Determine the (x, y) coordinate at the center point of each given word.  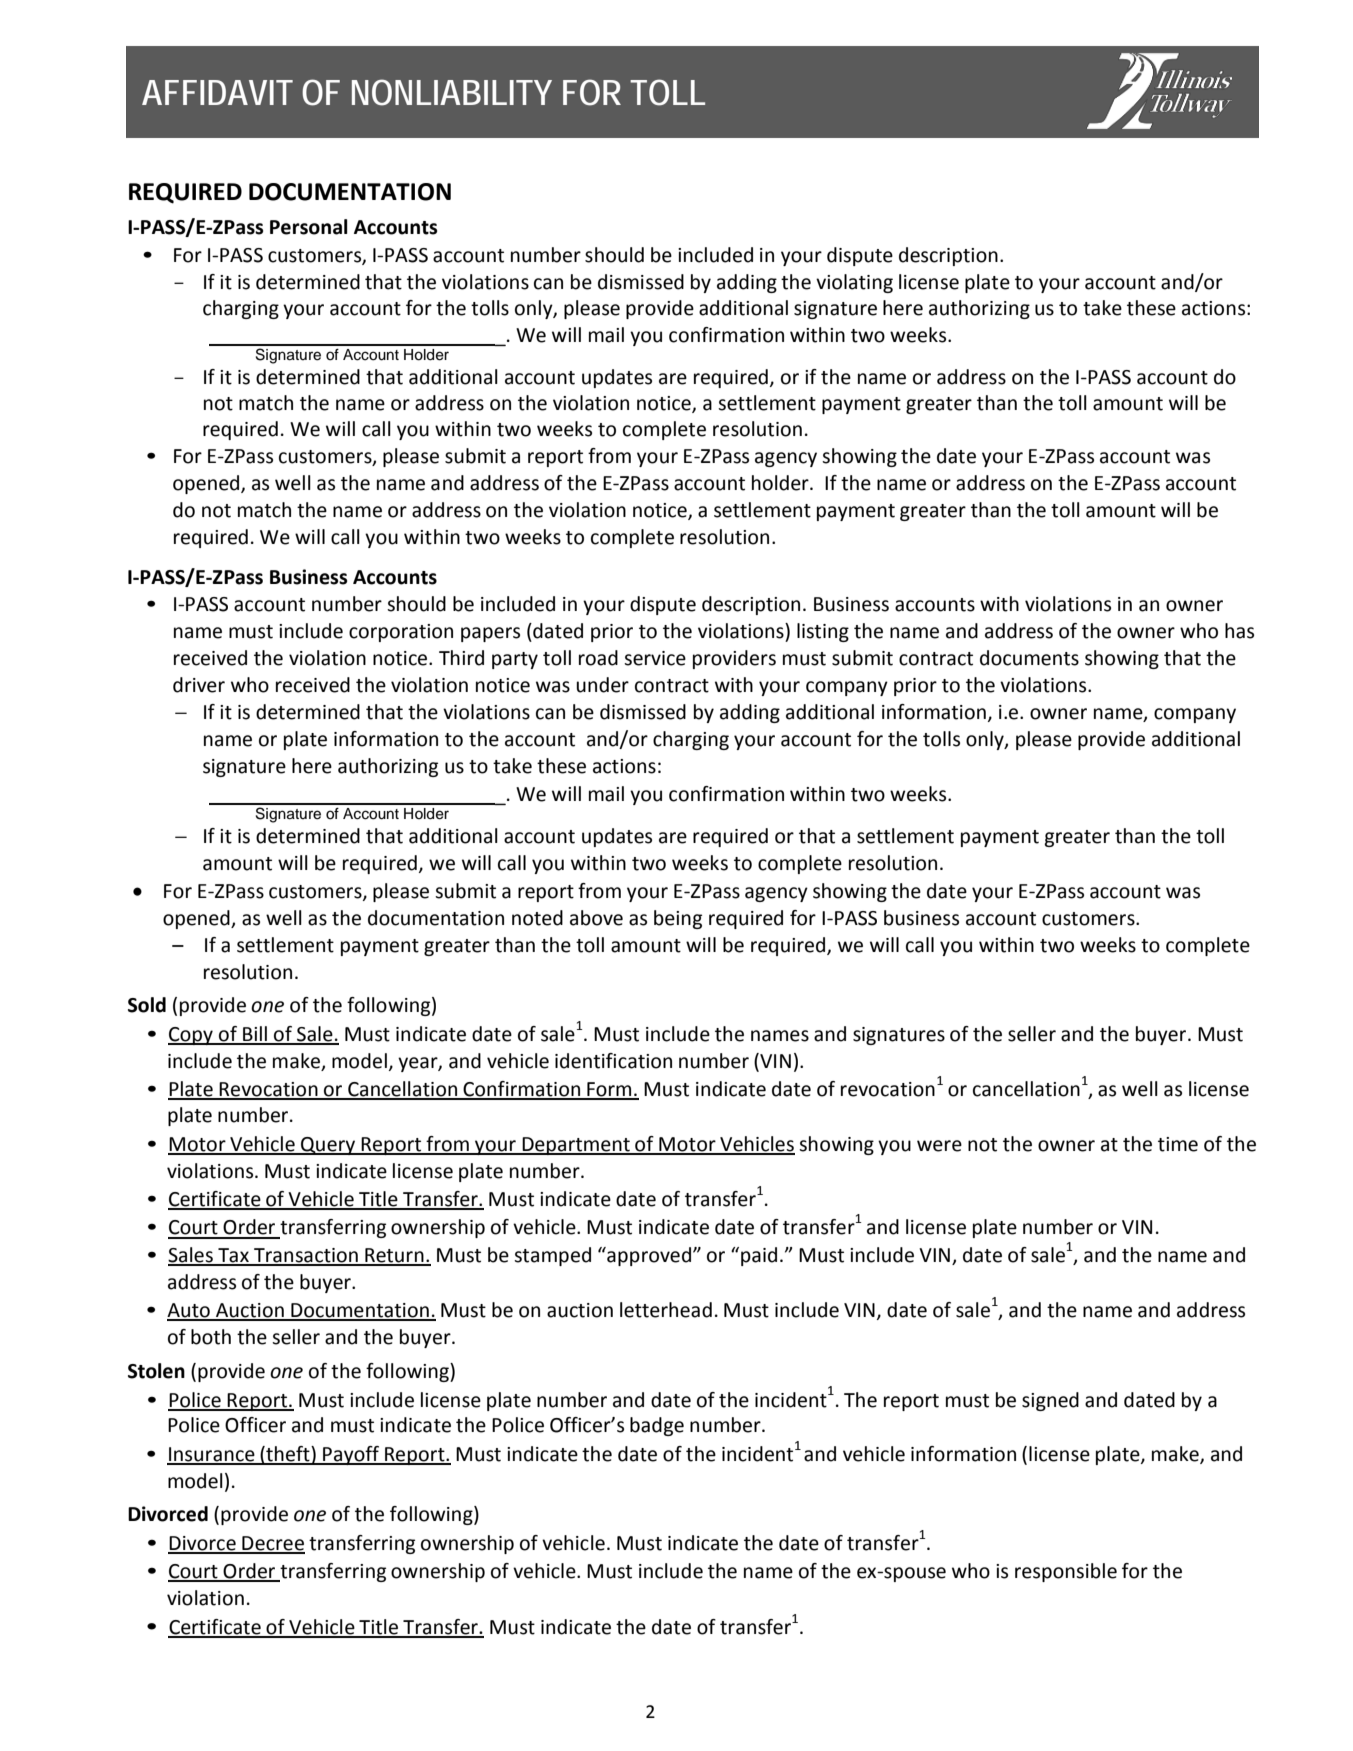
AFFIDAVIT (217, 92)
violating (854, 283)
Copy (191, 1036)
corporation (401, 633)
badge (657, 1426)
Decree (272, 1544)
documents (1029, 658)
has (1239, 631)
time (1178, 1144)
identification (613, 1061)
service (655, 658)
